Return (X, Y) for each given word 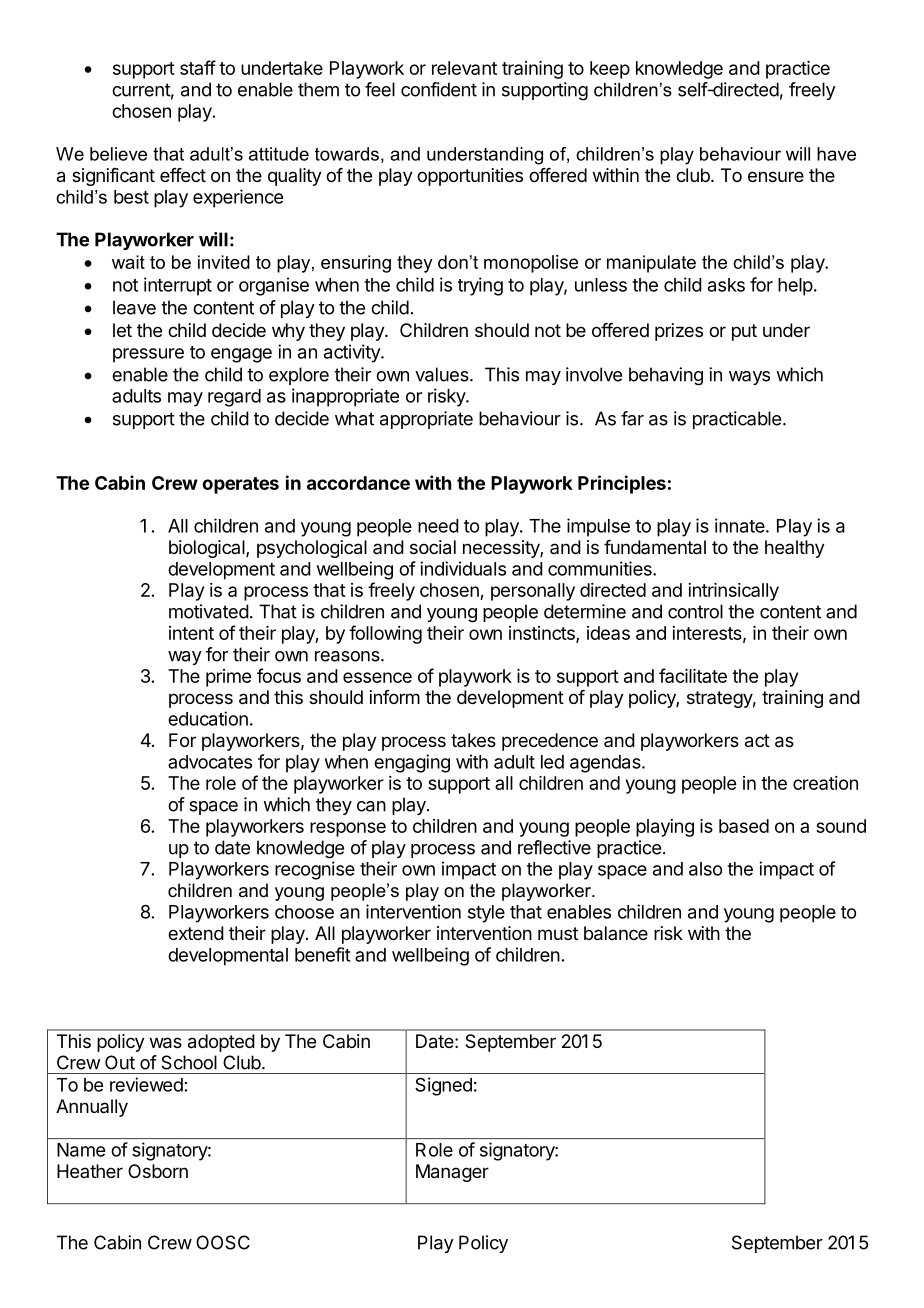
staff (198, 67)
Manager (452, 1173)
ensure (776, 176)
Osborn (158, 1171)
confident (439, 89)
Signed (443, 1086)
